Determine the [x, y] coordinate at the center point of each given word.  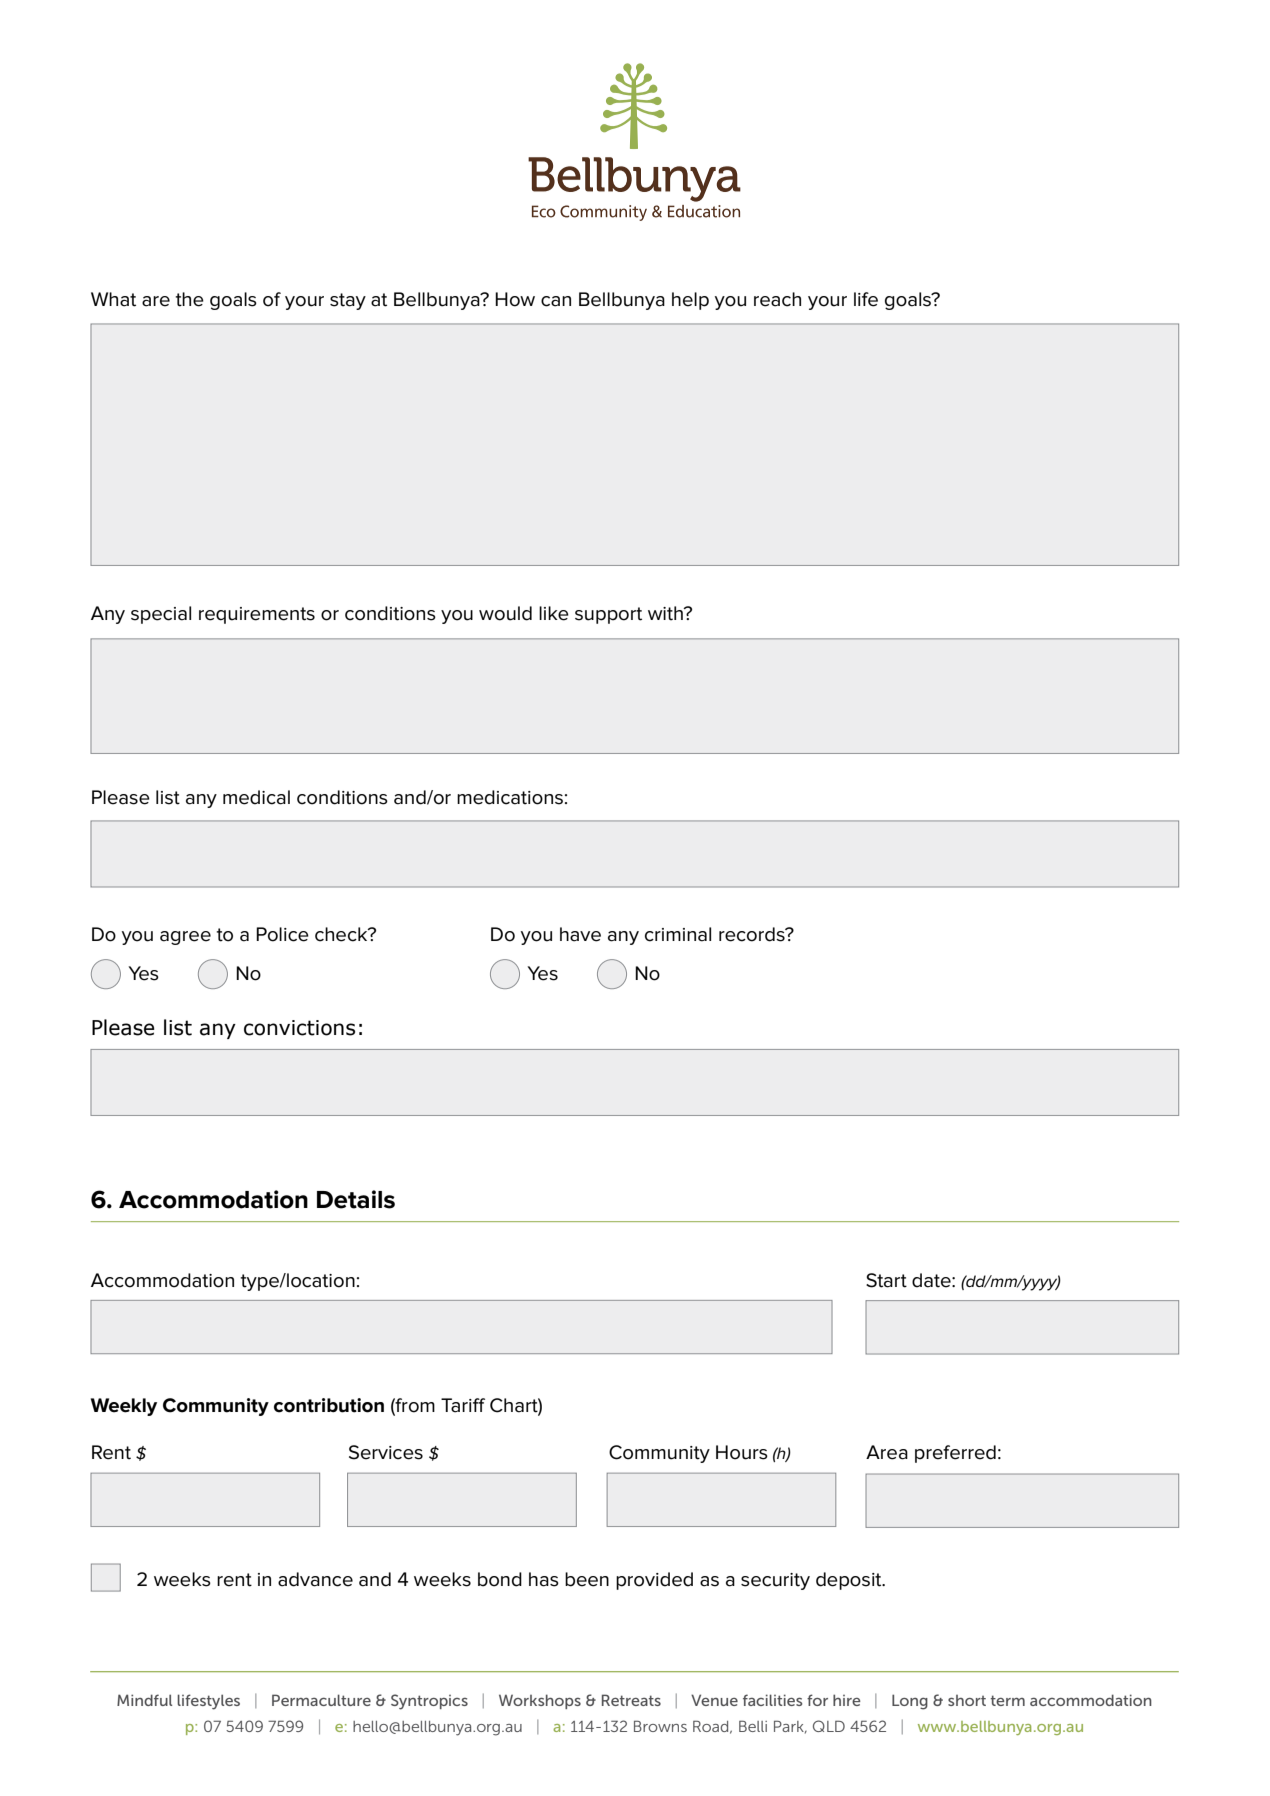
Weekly [124, 1407]
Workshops [540, 1701]
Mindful [144, 1700]
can [556, 301]
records [753, 934]
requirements [257, 615]
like [554, 613]
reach [777, 299]
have [580, 934]
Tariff [463, 1405]
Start [886, 1280]
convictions [299, 1028]
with [666, 613]
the [190, 299]
